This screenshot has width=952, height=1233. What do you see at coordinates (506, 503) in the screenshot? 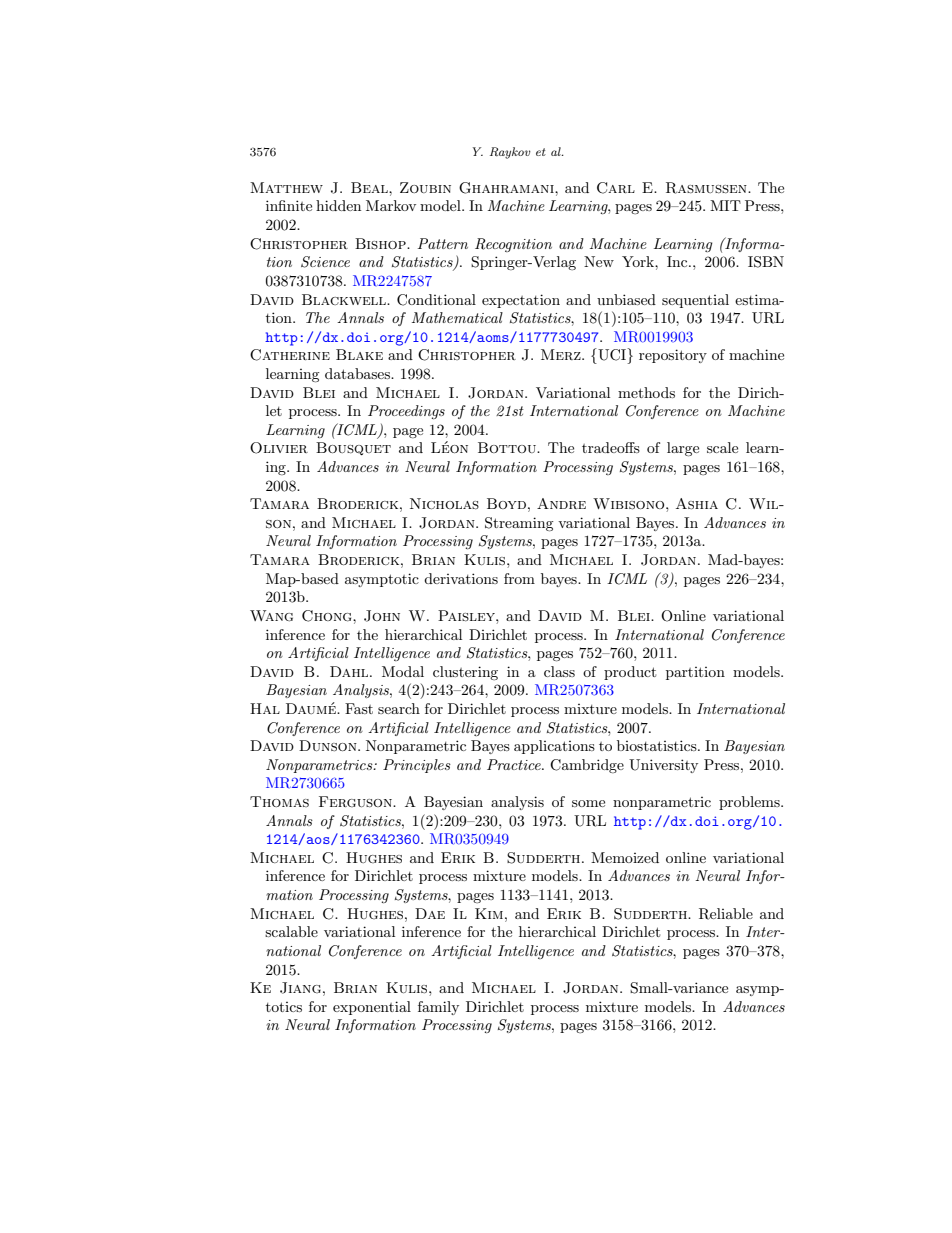
I see `Boyd` at bounding box center [506, 503].
